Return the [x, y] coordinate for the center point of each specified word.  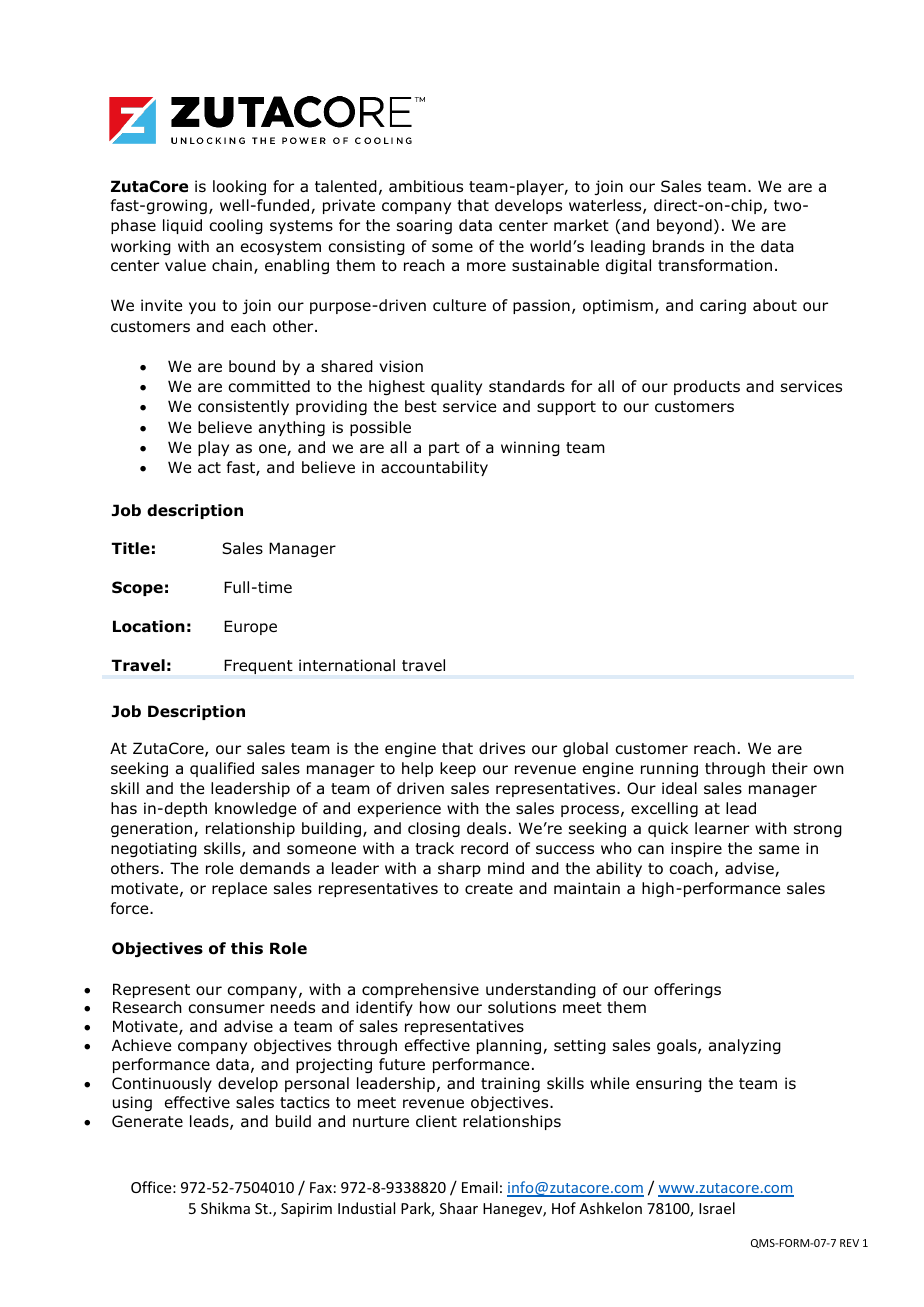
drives [502, 748]
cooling [236, 226]
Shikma [225, 1208]
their [790, 768]
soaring [424, 226]
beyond [684, 226]
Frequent [258, 666]
